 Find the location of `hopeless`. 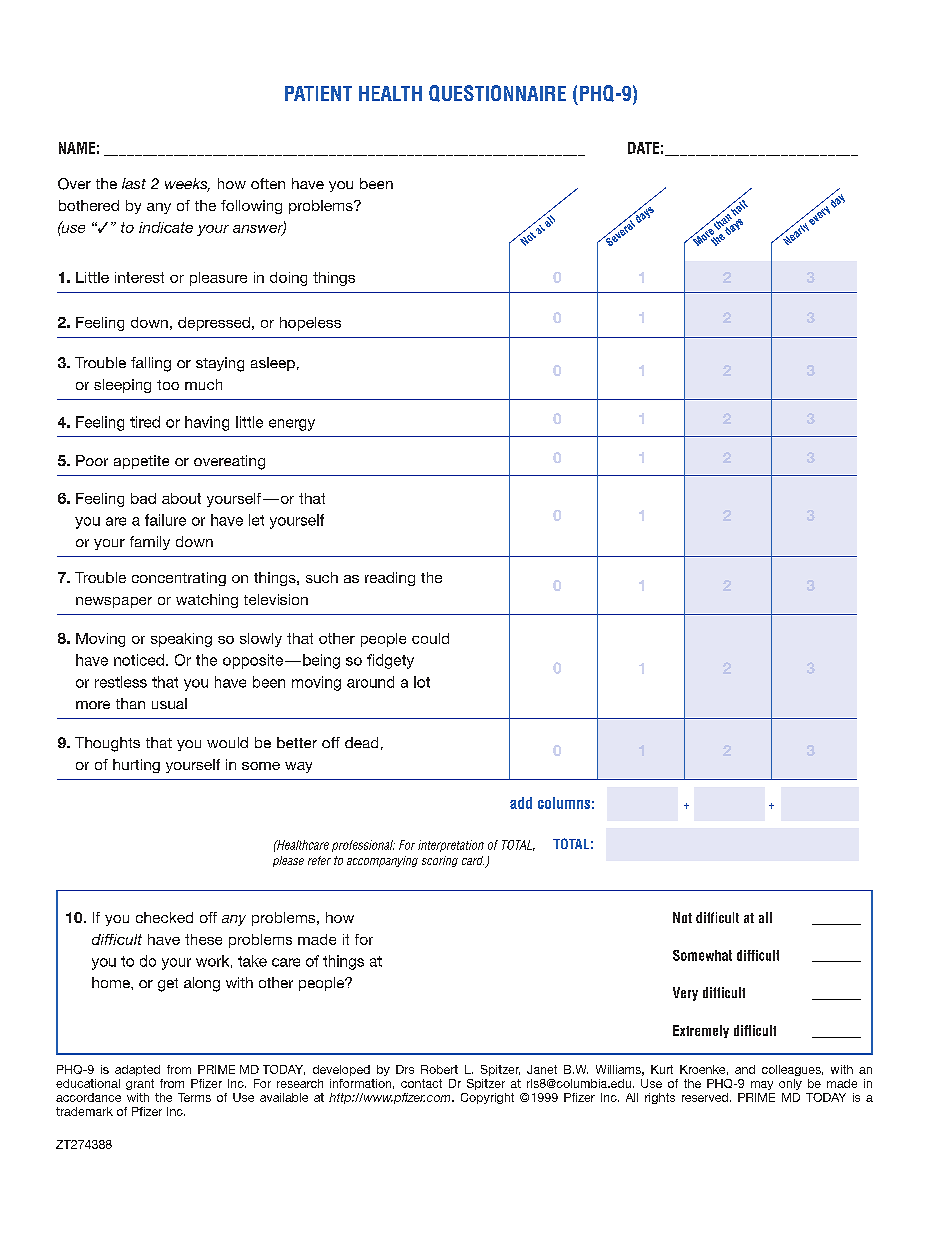

hopeless is located at coordinates (310, 324).
